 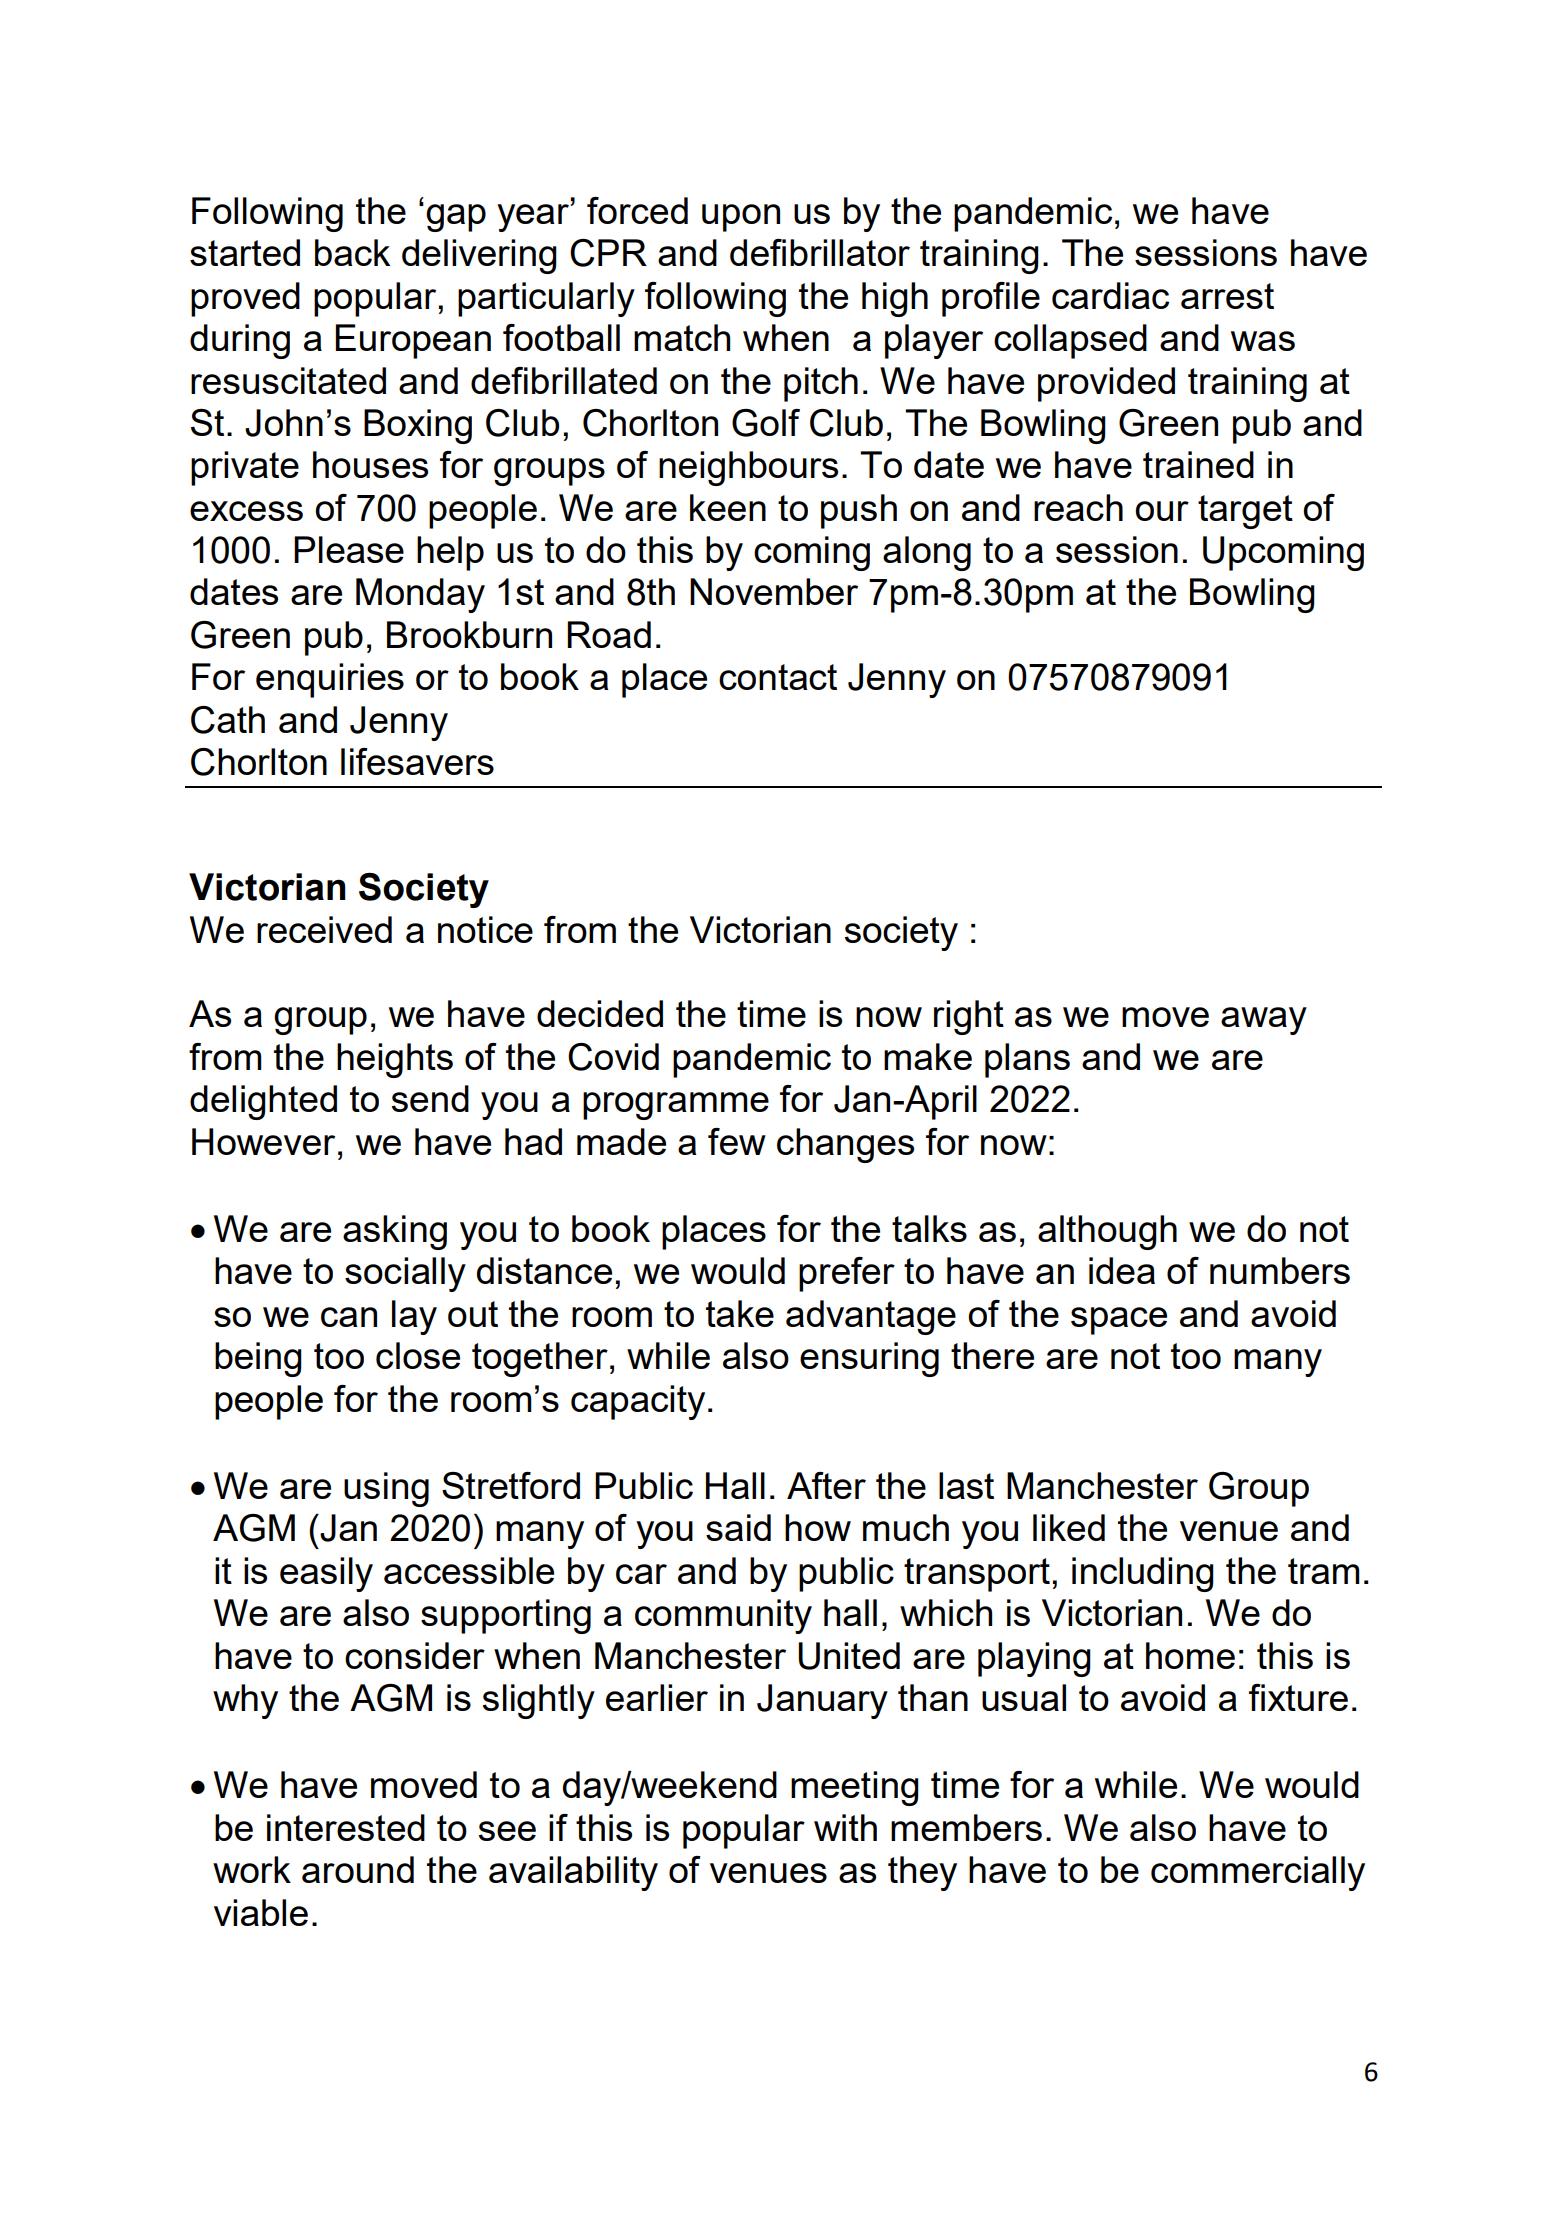 I want to click on defibrillator, so click(x=820, y=252).
